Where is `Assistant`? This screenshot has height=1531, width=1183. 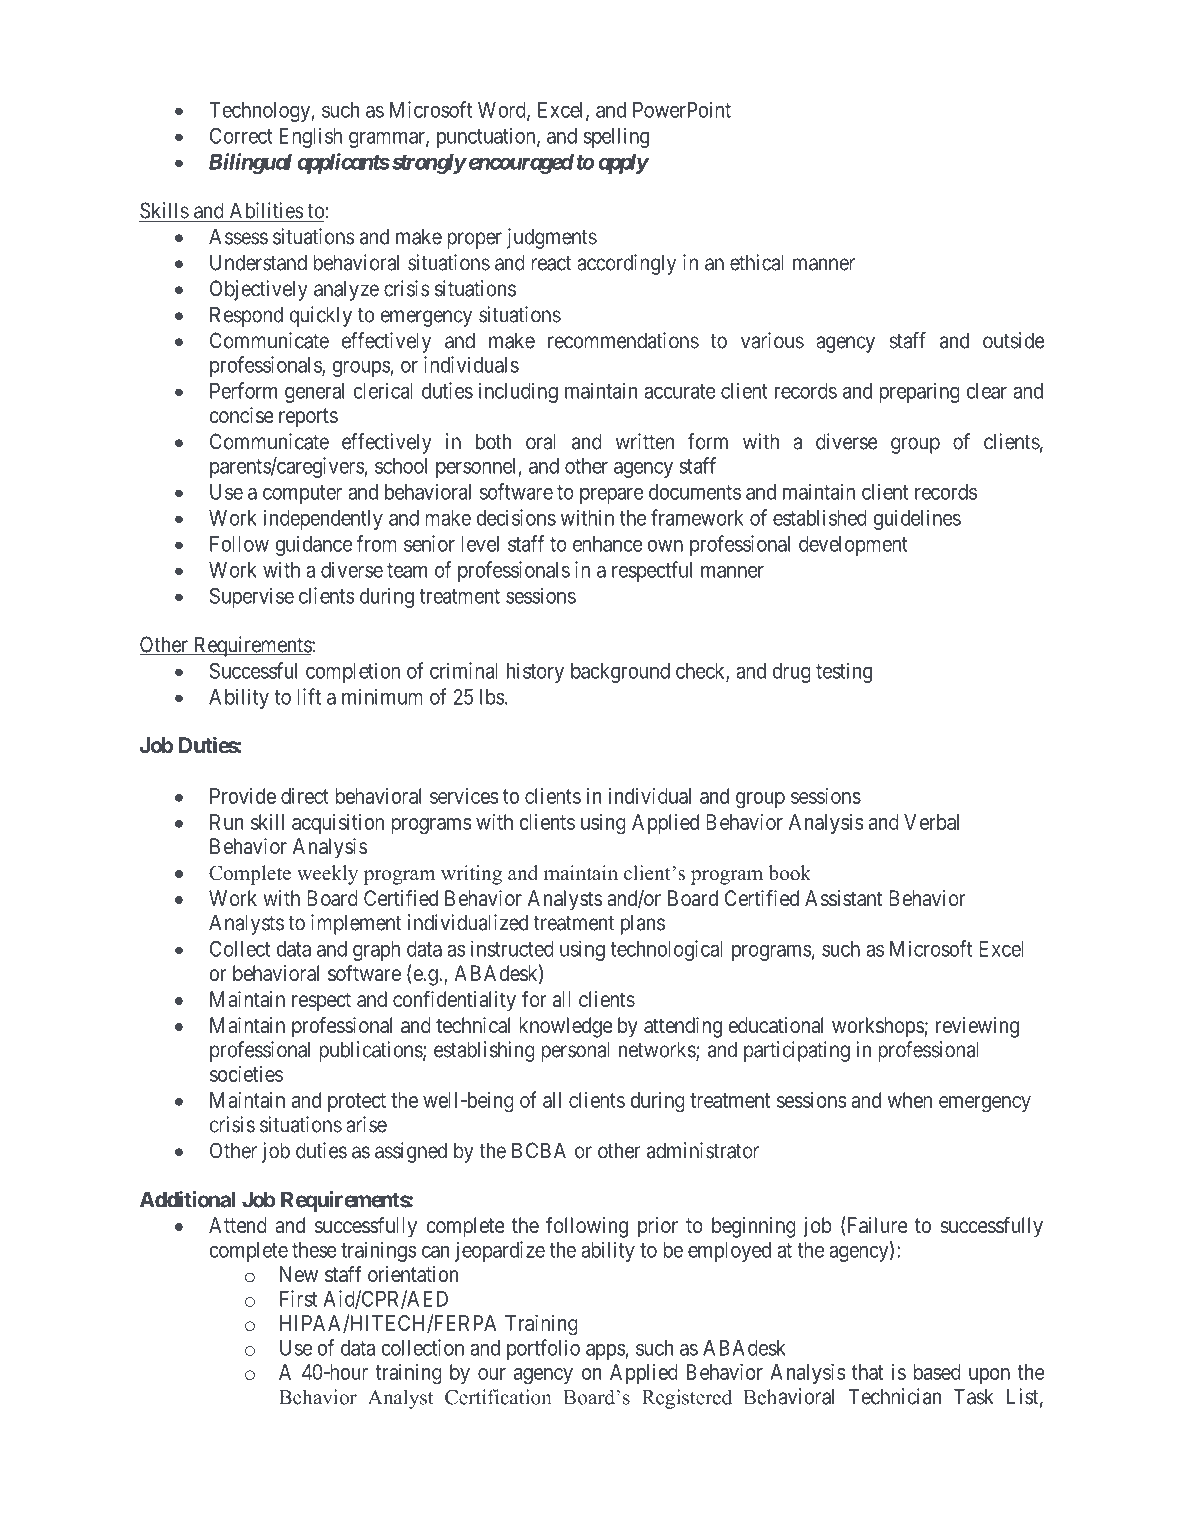 Assistant is located at coordinates (843, 898).
